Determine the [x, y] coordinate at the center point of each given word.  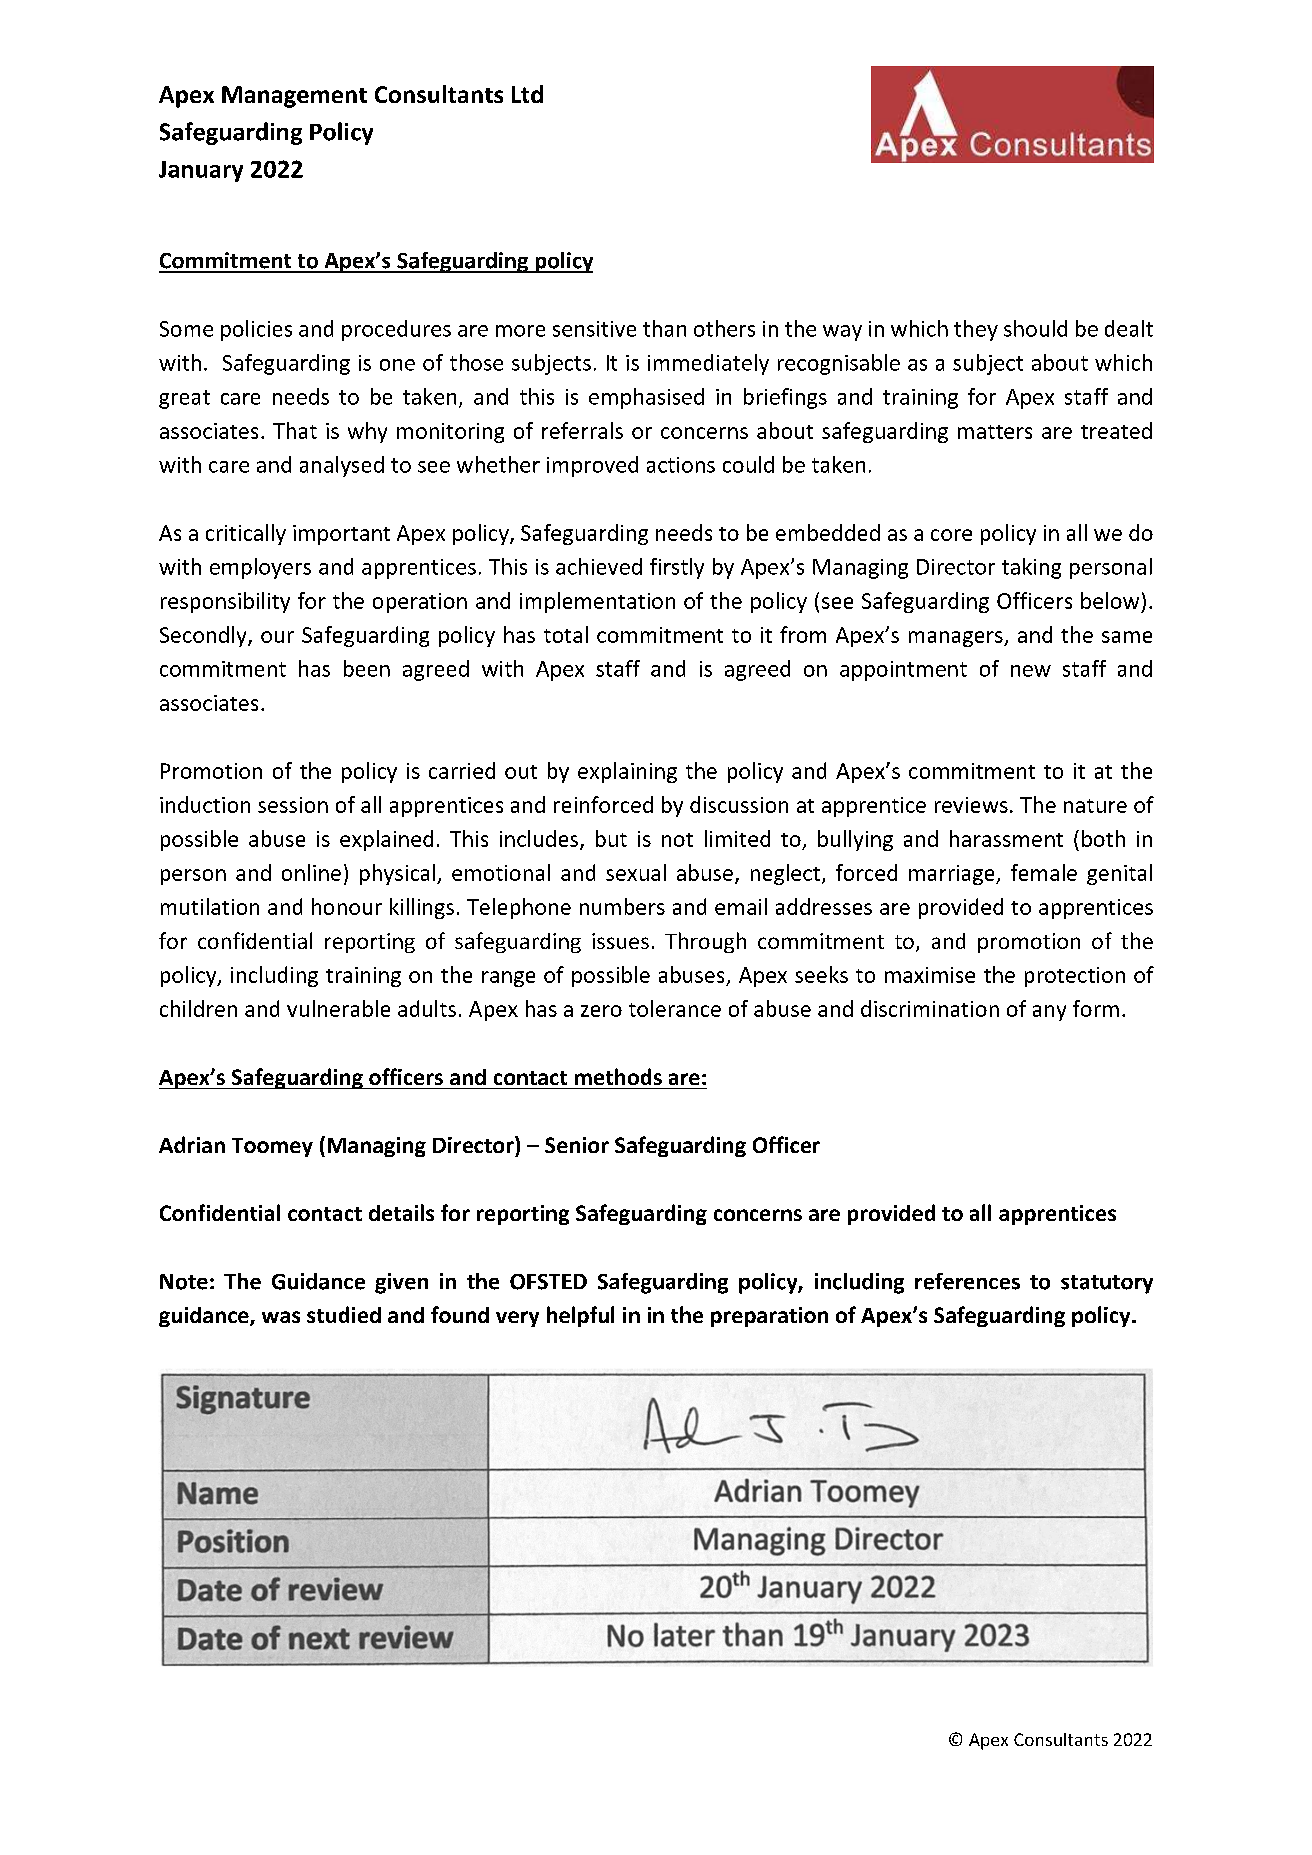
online [311, 872]
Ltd [527, 94]
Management [294, 97]
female [1044, 872]
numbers [622, 906]
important [341, 535]
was [281, 1317]
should [1035, 328]
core [951, 535]
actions [681, 465]
